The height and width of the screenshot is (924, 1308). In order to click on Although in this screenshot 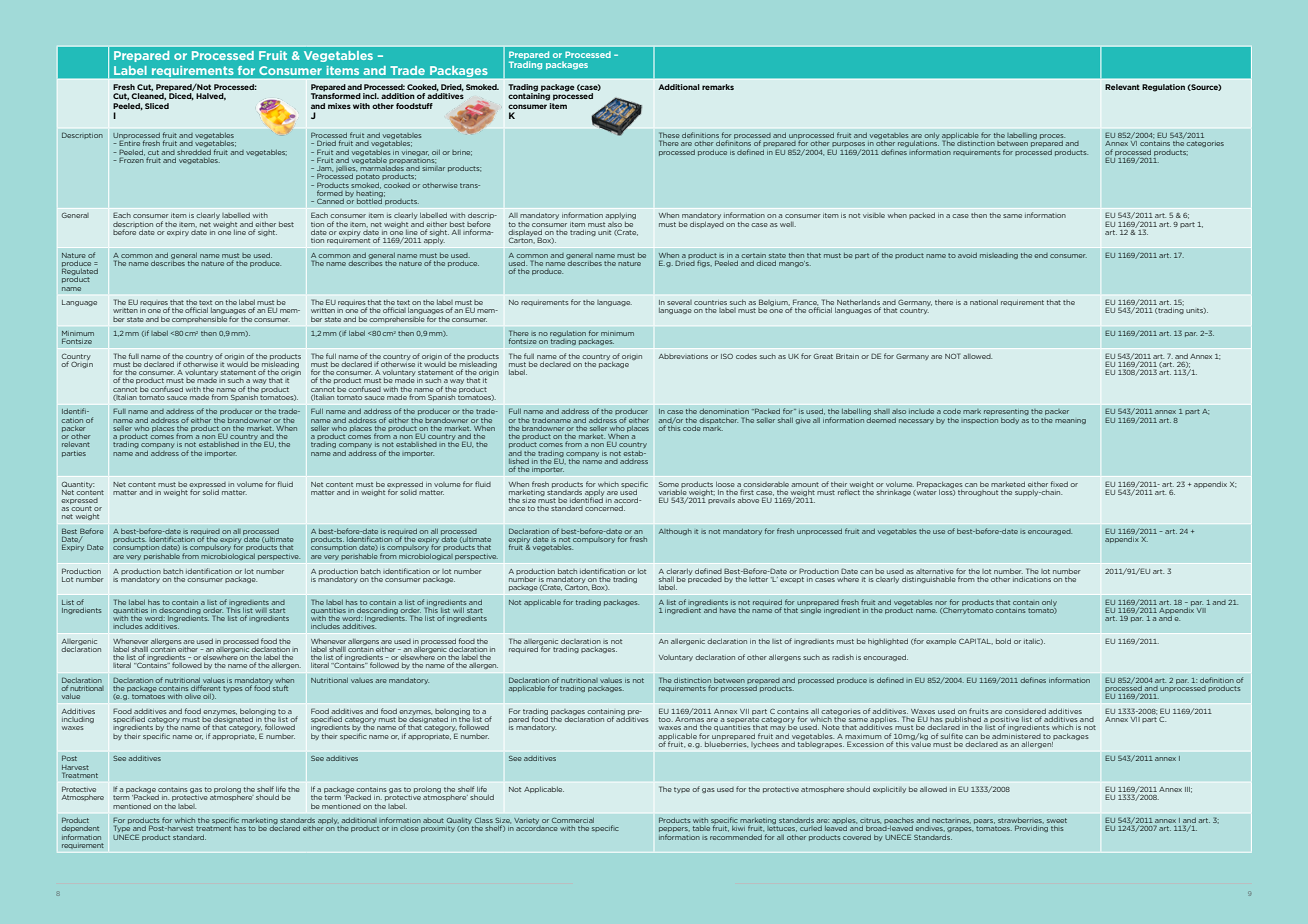, I will do `click(675, 532)`.
